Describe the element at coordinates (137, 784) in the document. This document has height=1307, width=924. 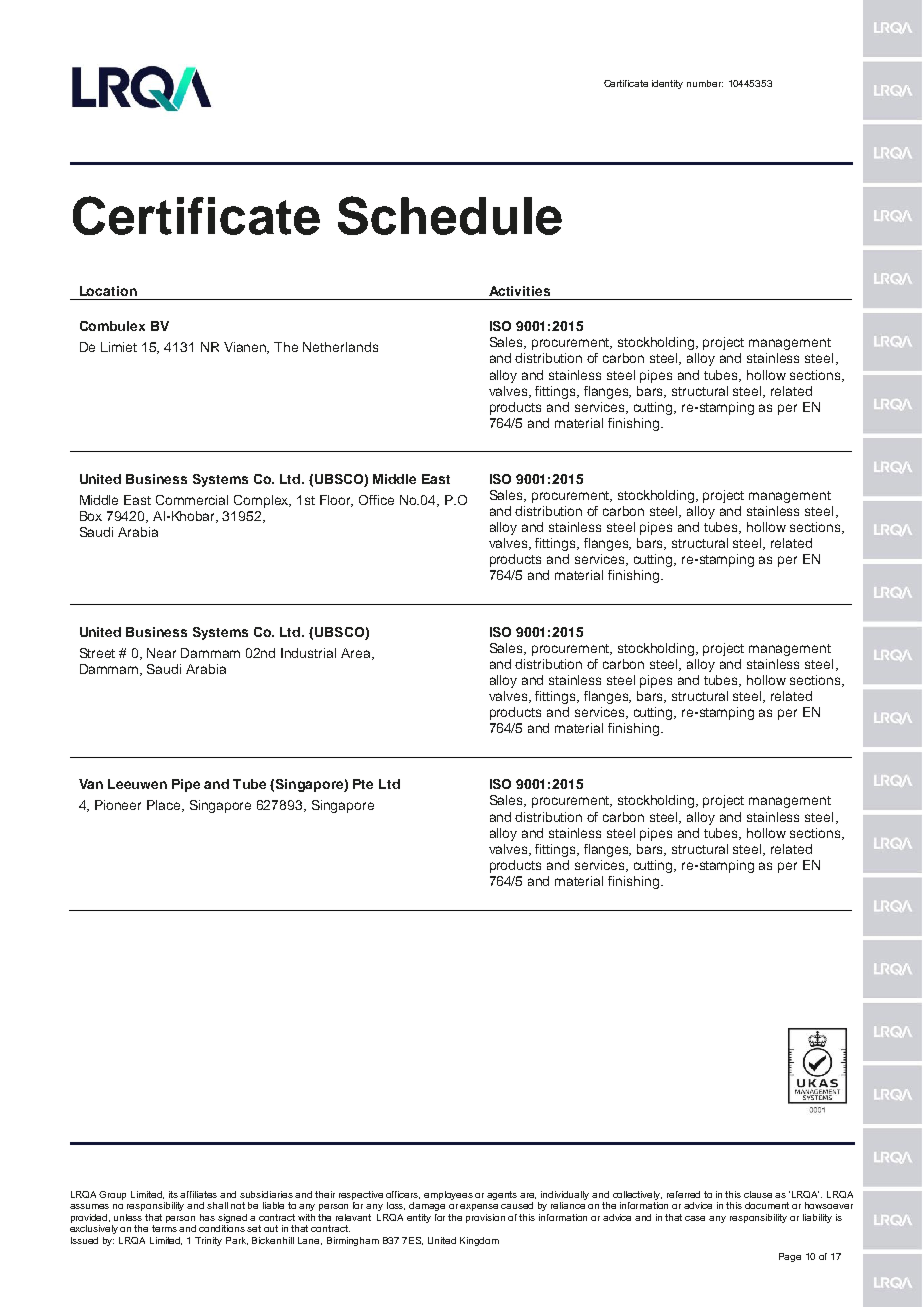
I see `Leeuwen` at that location.
